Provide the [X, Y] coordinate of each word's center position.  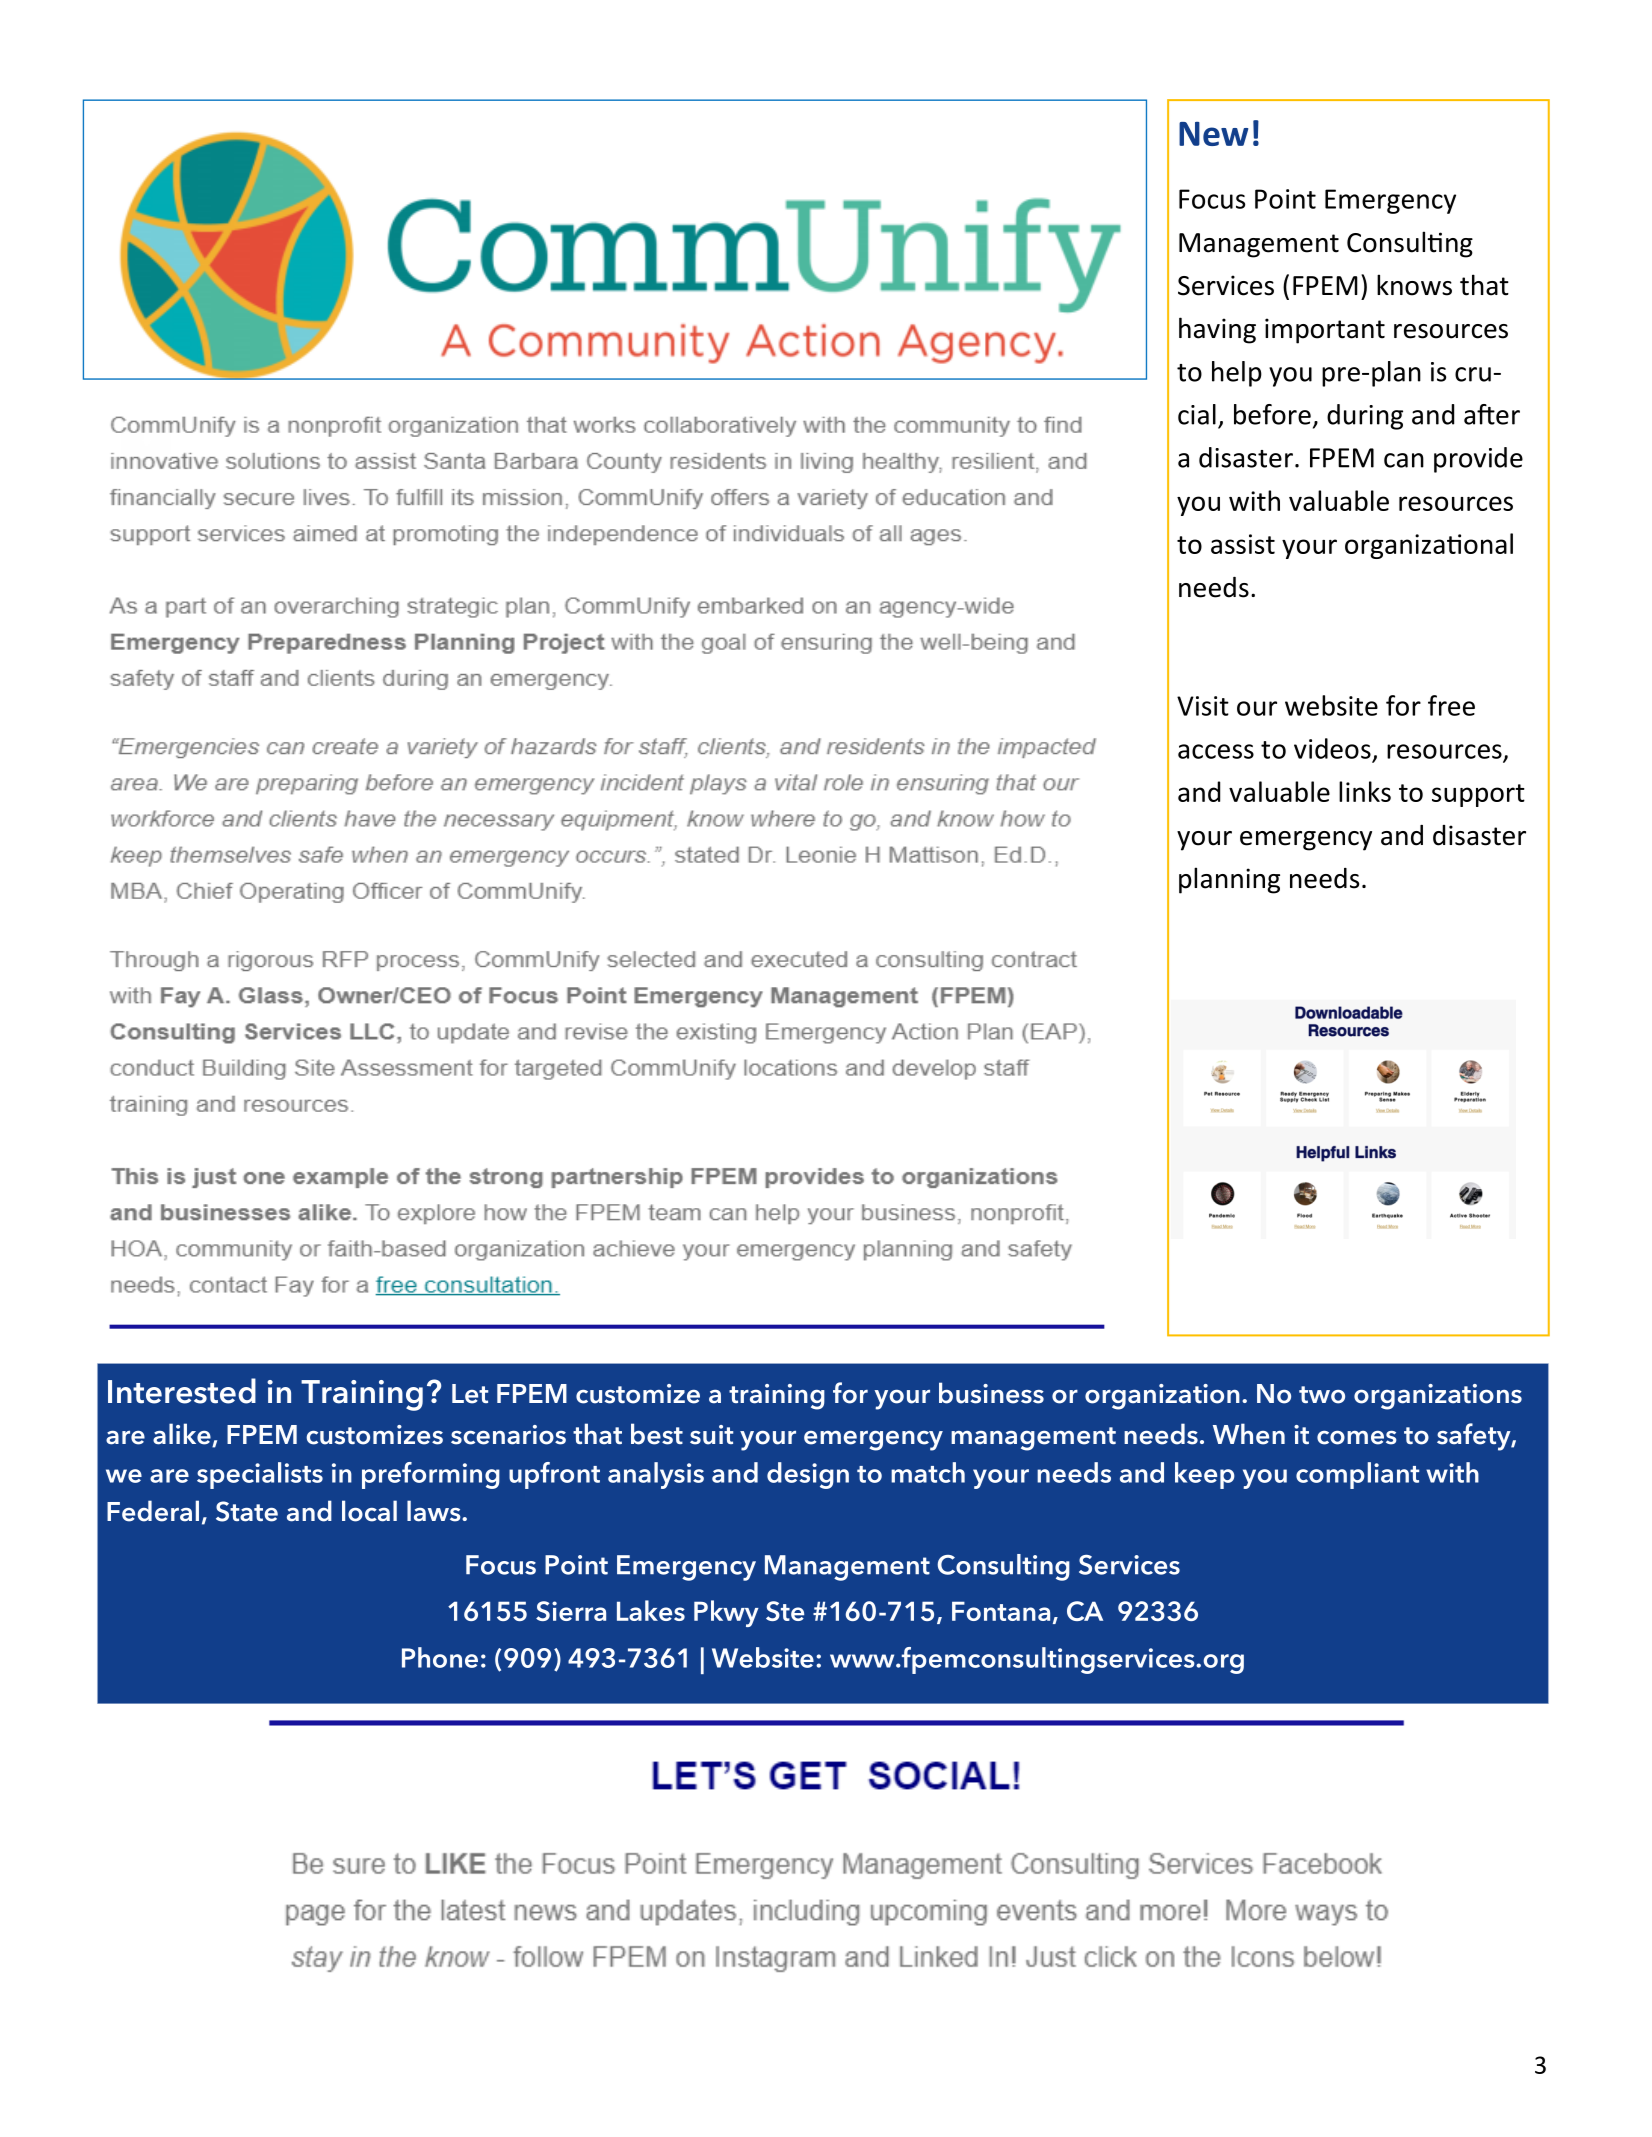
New [1213, 134]
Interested [182, 1391]
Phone [440, 1657]
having [1217, 330]
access [1216, 751]
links [1365, 791]
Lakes [651, 1610]
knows [1414, 285]
